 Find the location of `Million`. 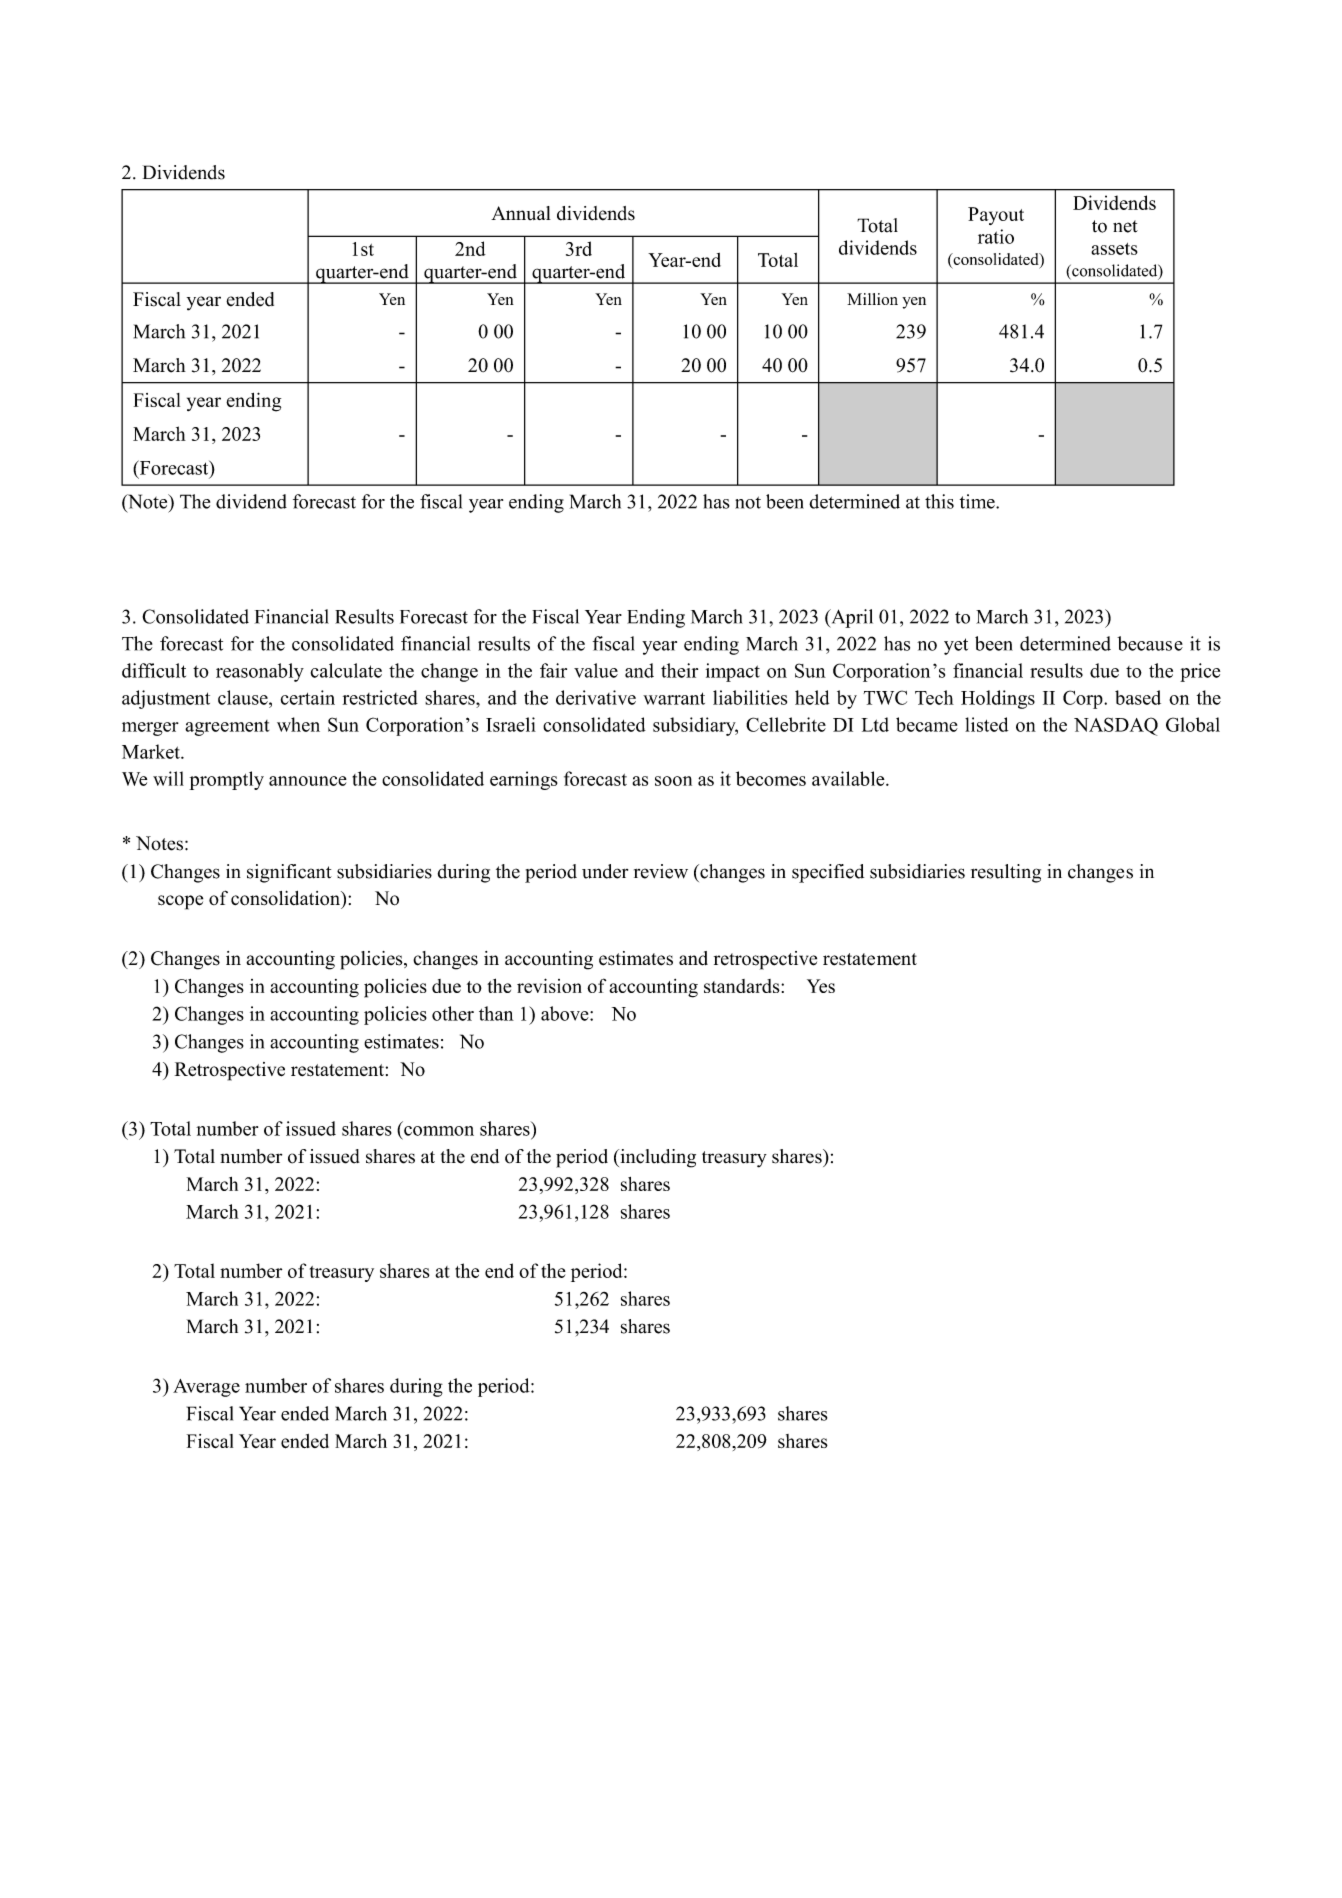

Million is located at coordinates (872, 299).
